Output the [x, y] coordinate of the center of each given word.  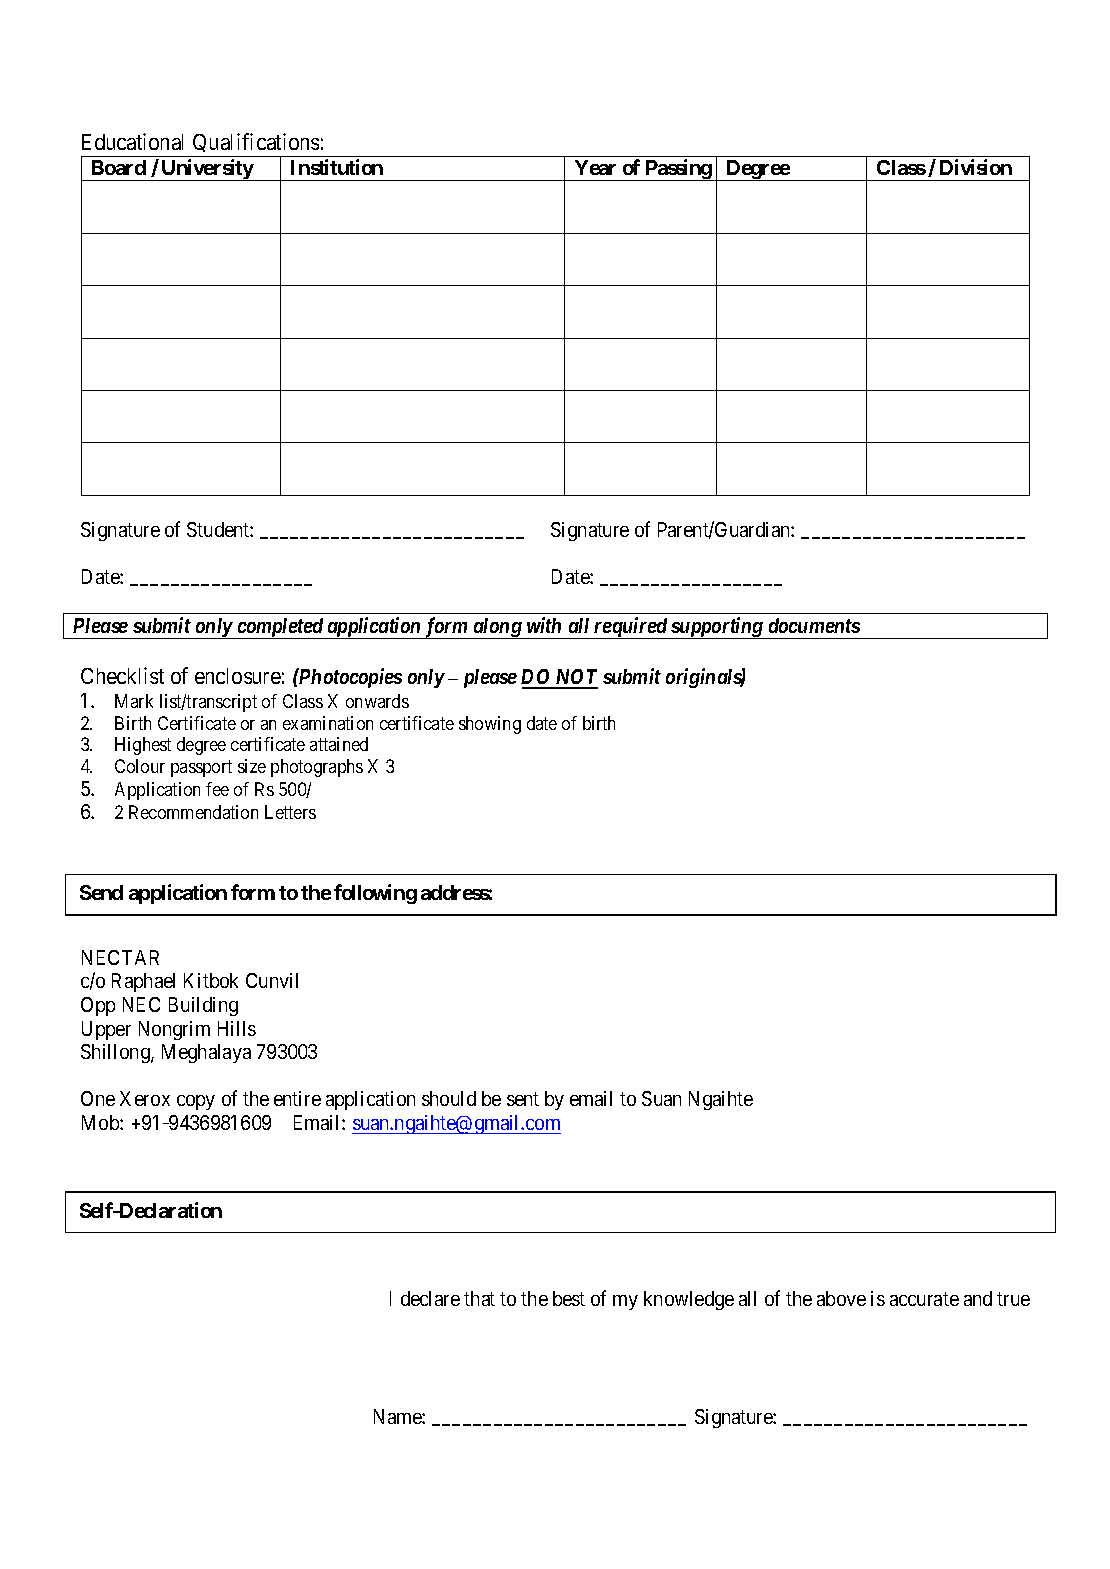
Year [595, 167]
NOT [575, 678]
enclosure [238, 676]
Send [101, 892]
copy [196, 1102]
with [544, 625]
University [207, 170]
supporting [717, 628]
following [375, 894]
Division [976, 167]
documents [814, 625]
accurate [924, 1299]
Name [398, 1416]
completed [280, 628]
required [630, 628]
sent [523, 1099]
